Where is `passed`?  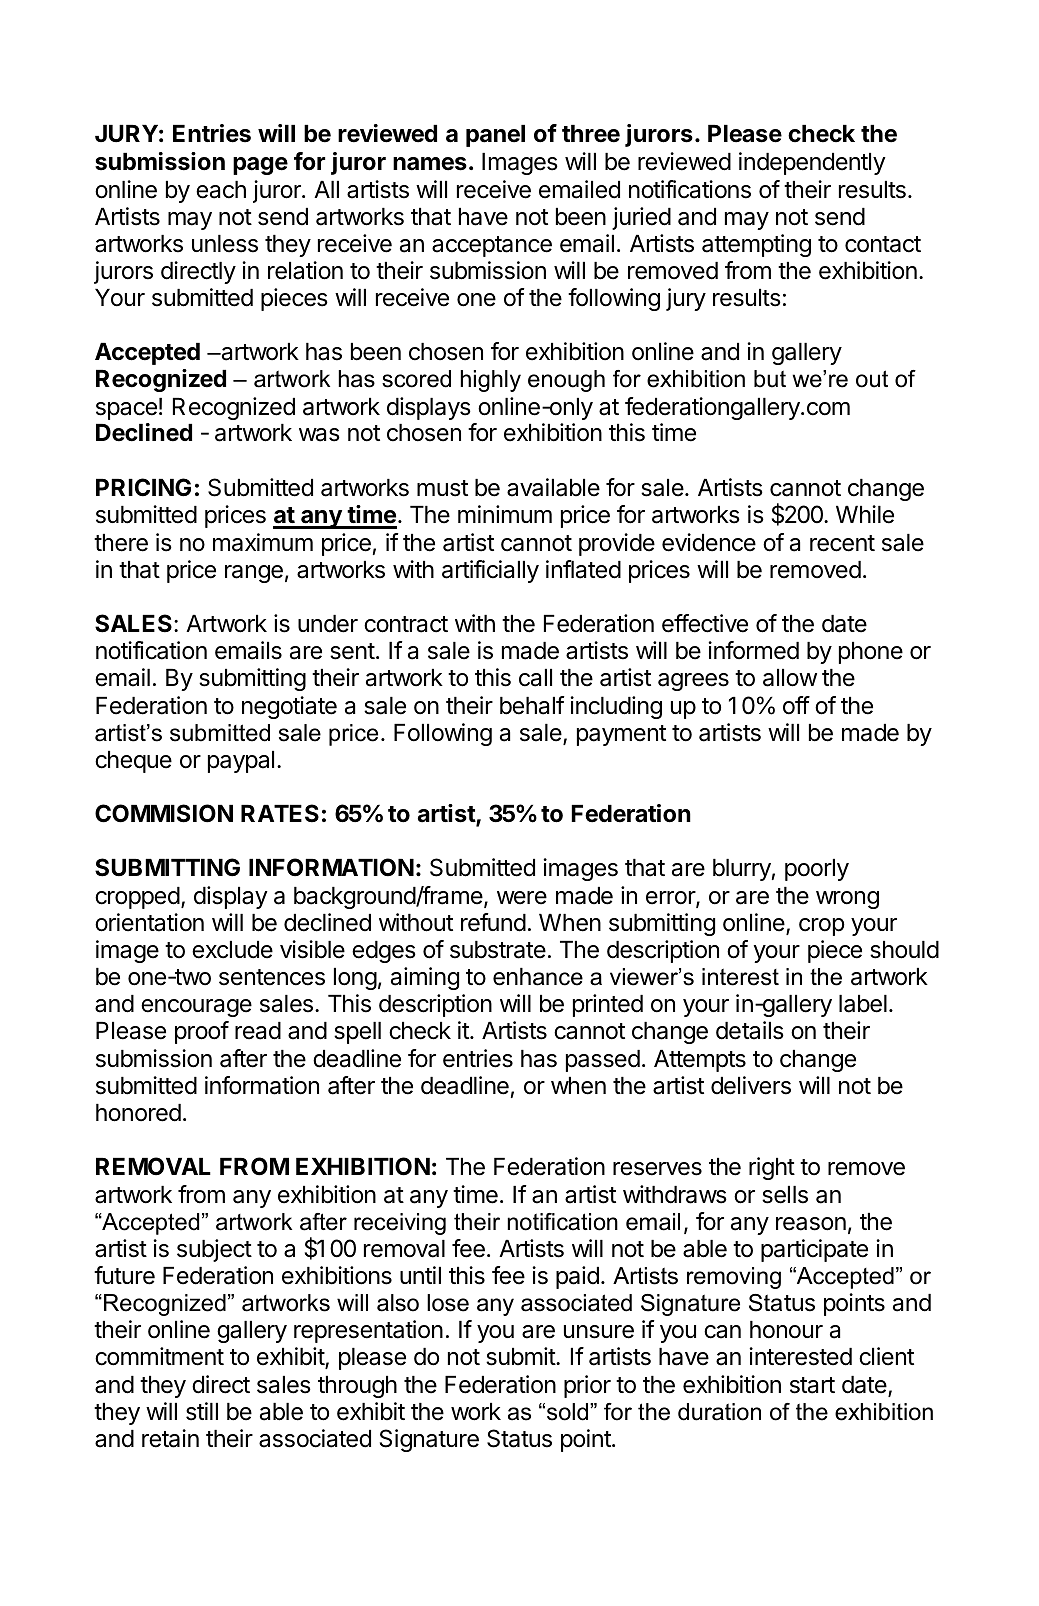 passed is located at coordinates (603, 1061).
